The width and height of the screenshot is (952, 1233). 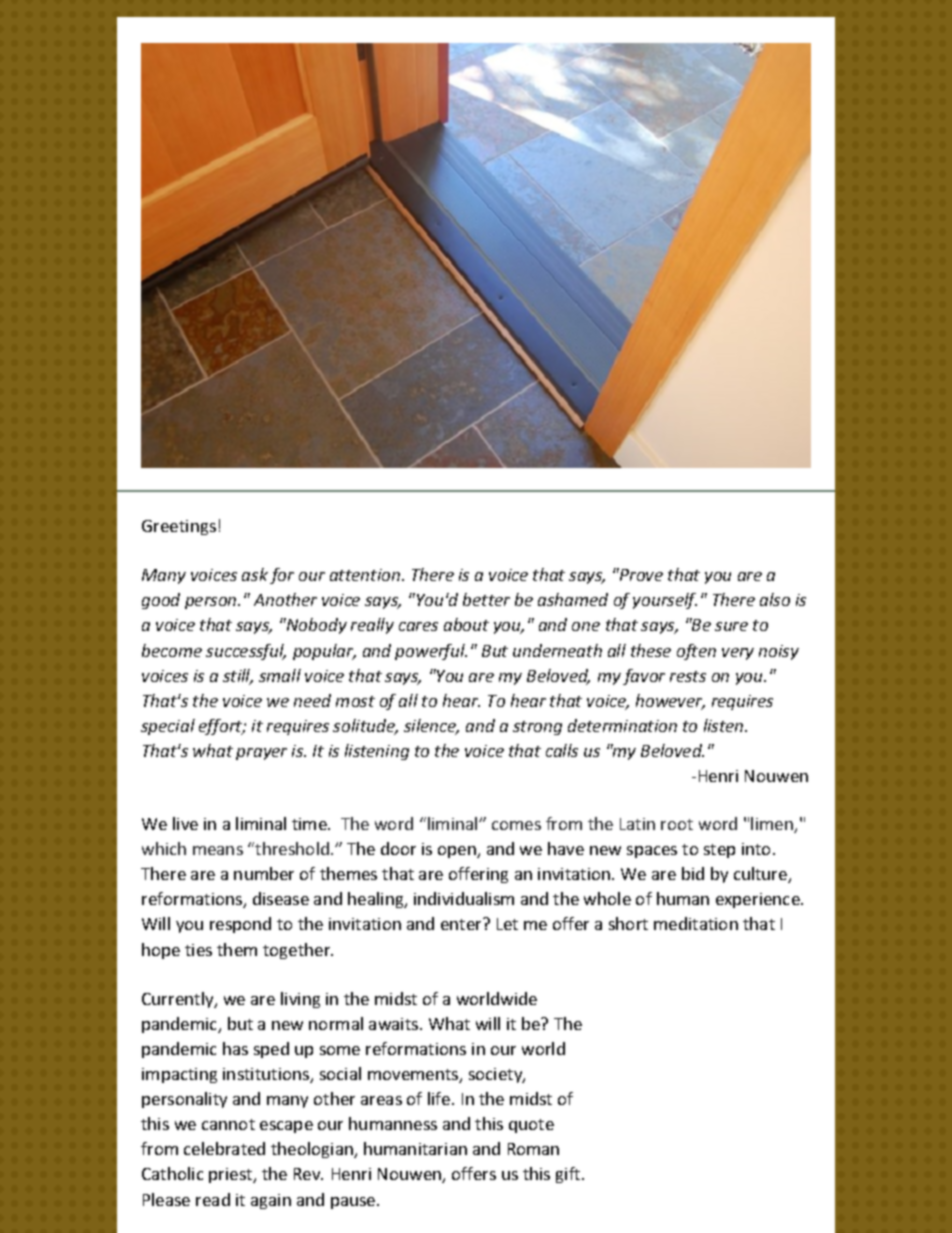 What do you see at coordinates (533, 1149) in the screenshot?
I see `Roman` at bounding box center [533, 1149].
